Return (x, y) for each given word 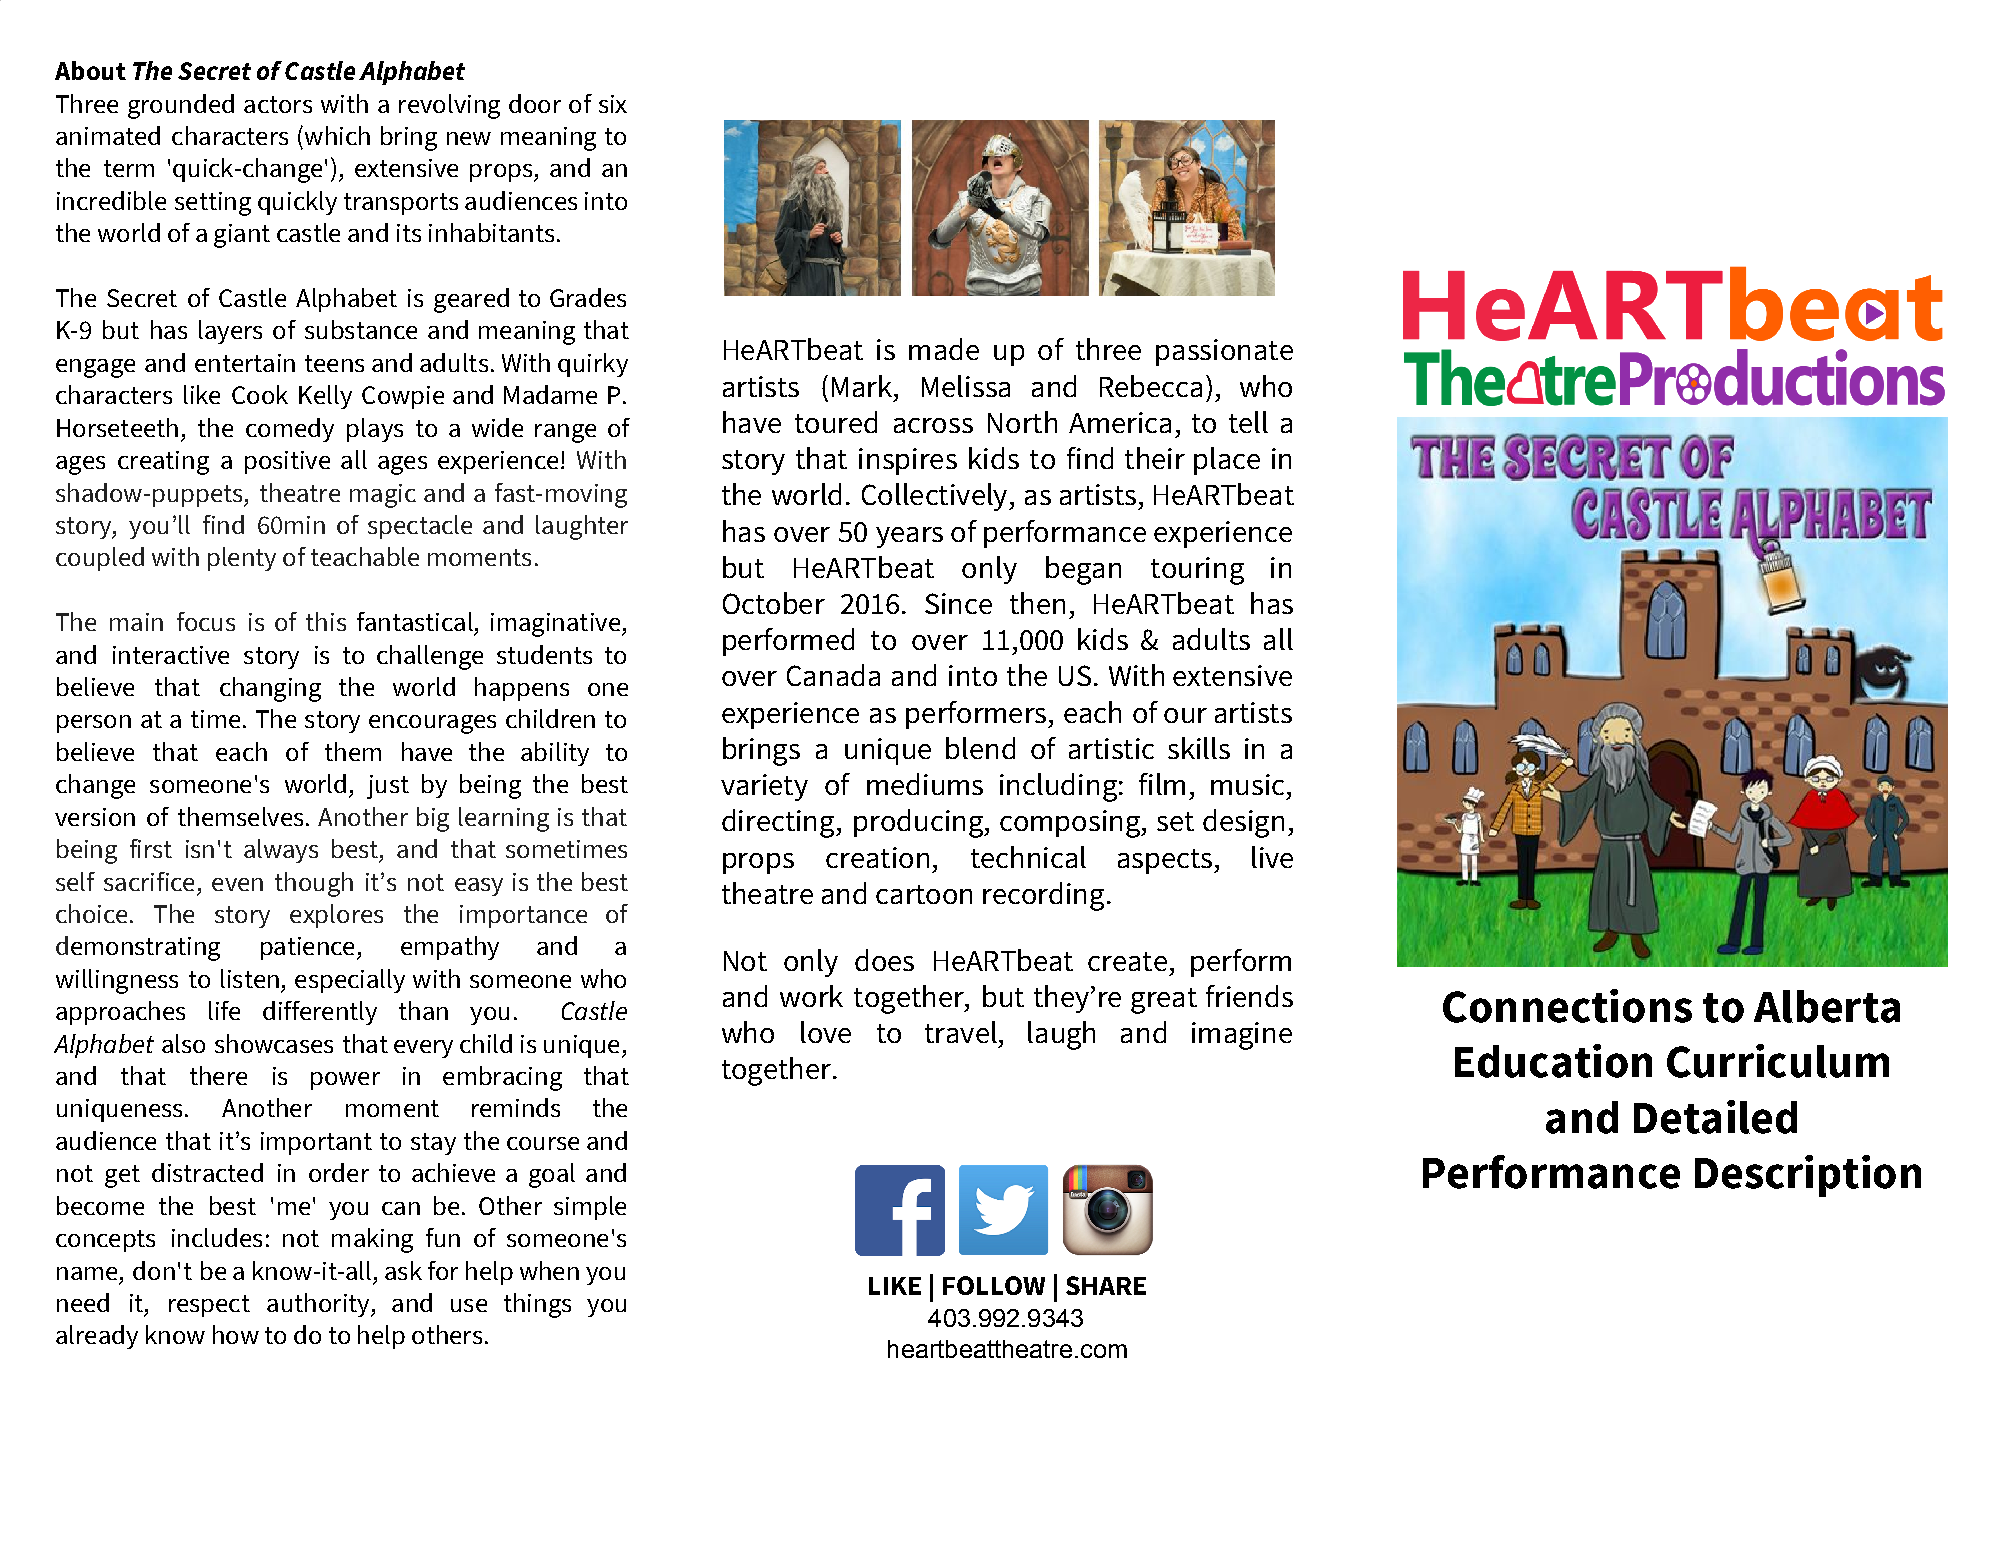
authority (319, 1305)
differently (320, 1013)
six (613, 104)
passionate (1224, 352)
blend (980, 748)
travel (961, 1032)
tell (1248, 422)
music (1247, 784)
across (933, 425)
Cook (260, 394)
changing (270, 689)
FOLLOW (994, 1285)
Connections (1567, 1006)
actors (278, 104)
